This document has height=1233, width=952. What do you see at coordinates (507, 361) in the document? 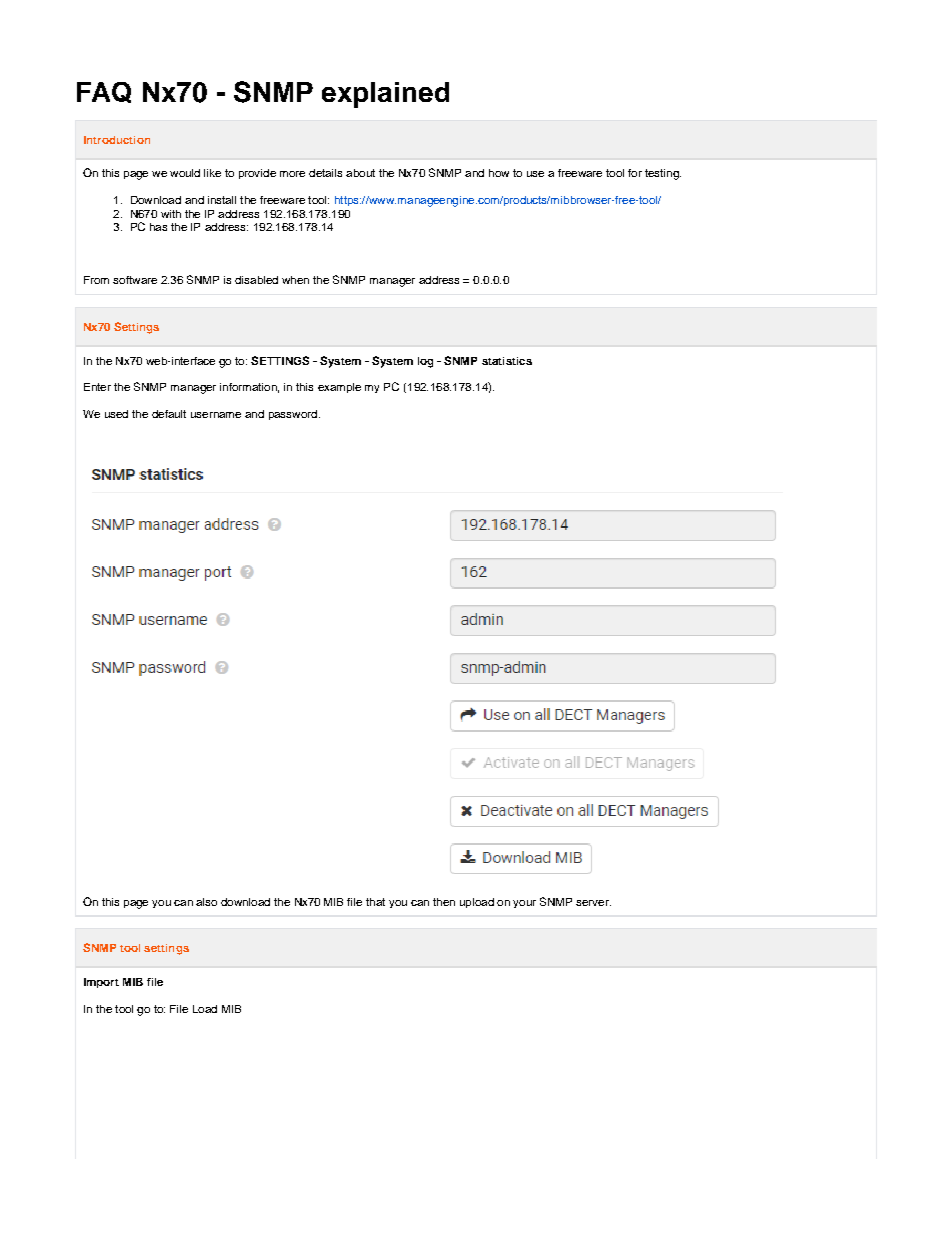
I see `statistics` at bounding box center [507, 361].
